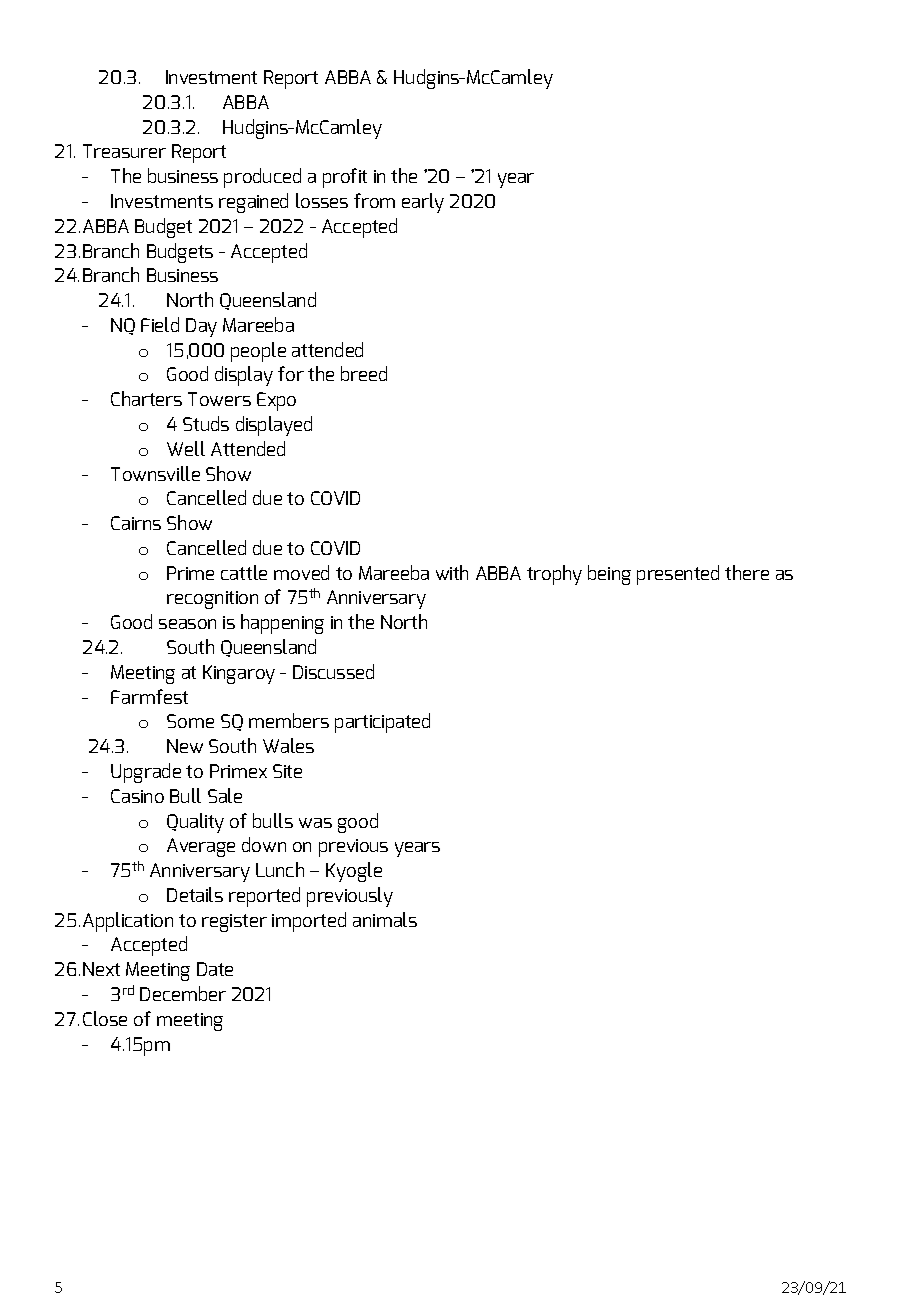 The height and width of the page is (1308, 924). I want to click on Townsville, so click(155, 473).
